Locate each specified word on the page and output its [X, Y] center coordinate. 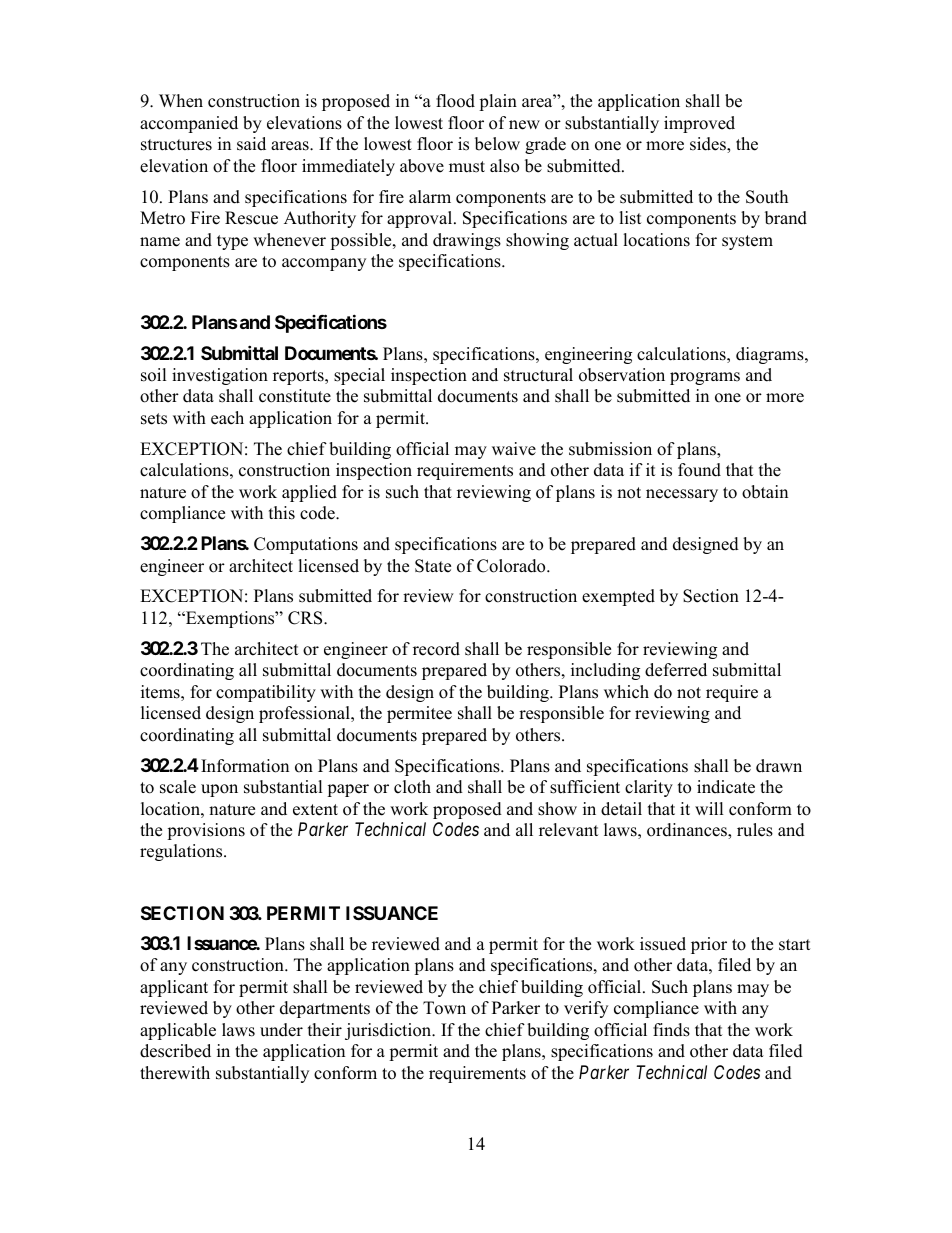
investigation [220, 376]
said [251, 144]
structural [538, 375]
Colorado [512, 566]
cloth [412, 787]
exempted [618, 597]
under [281, 1030]
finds [671, 1030]
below [497, 144]
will [709, 808]
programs [705, 378]
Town [444, 1008]
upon [219, 790]
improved [699, 124]
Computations [306, 545]
